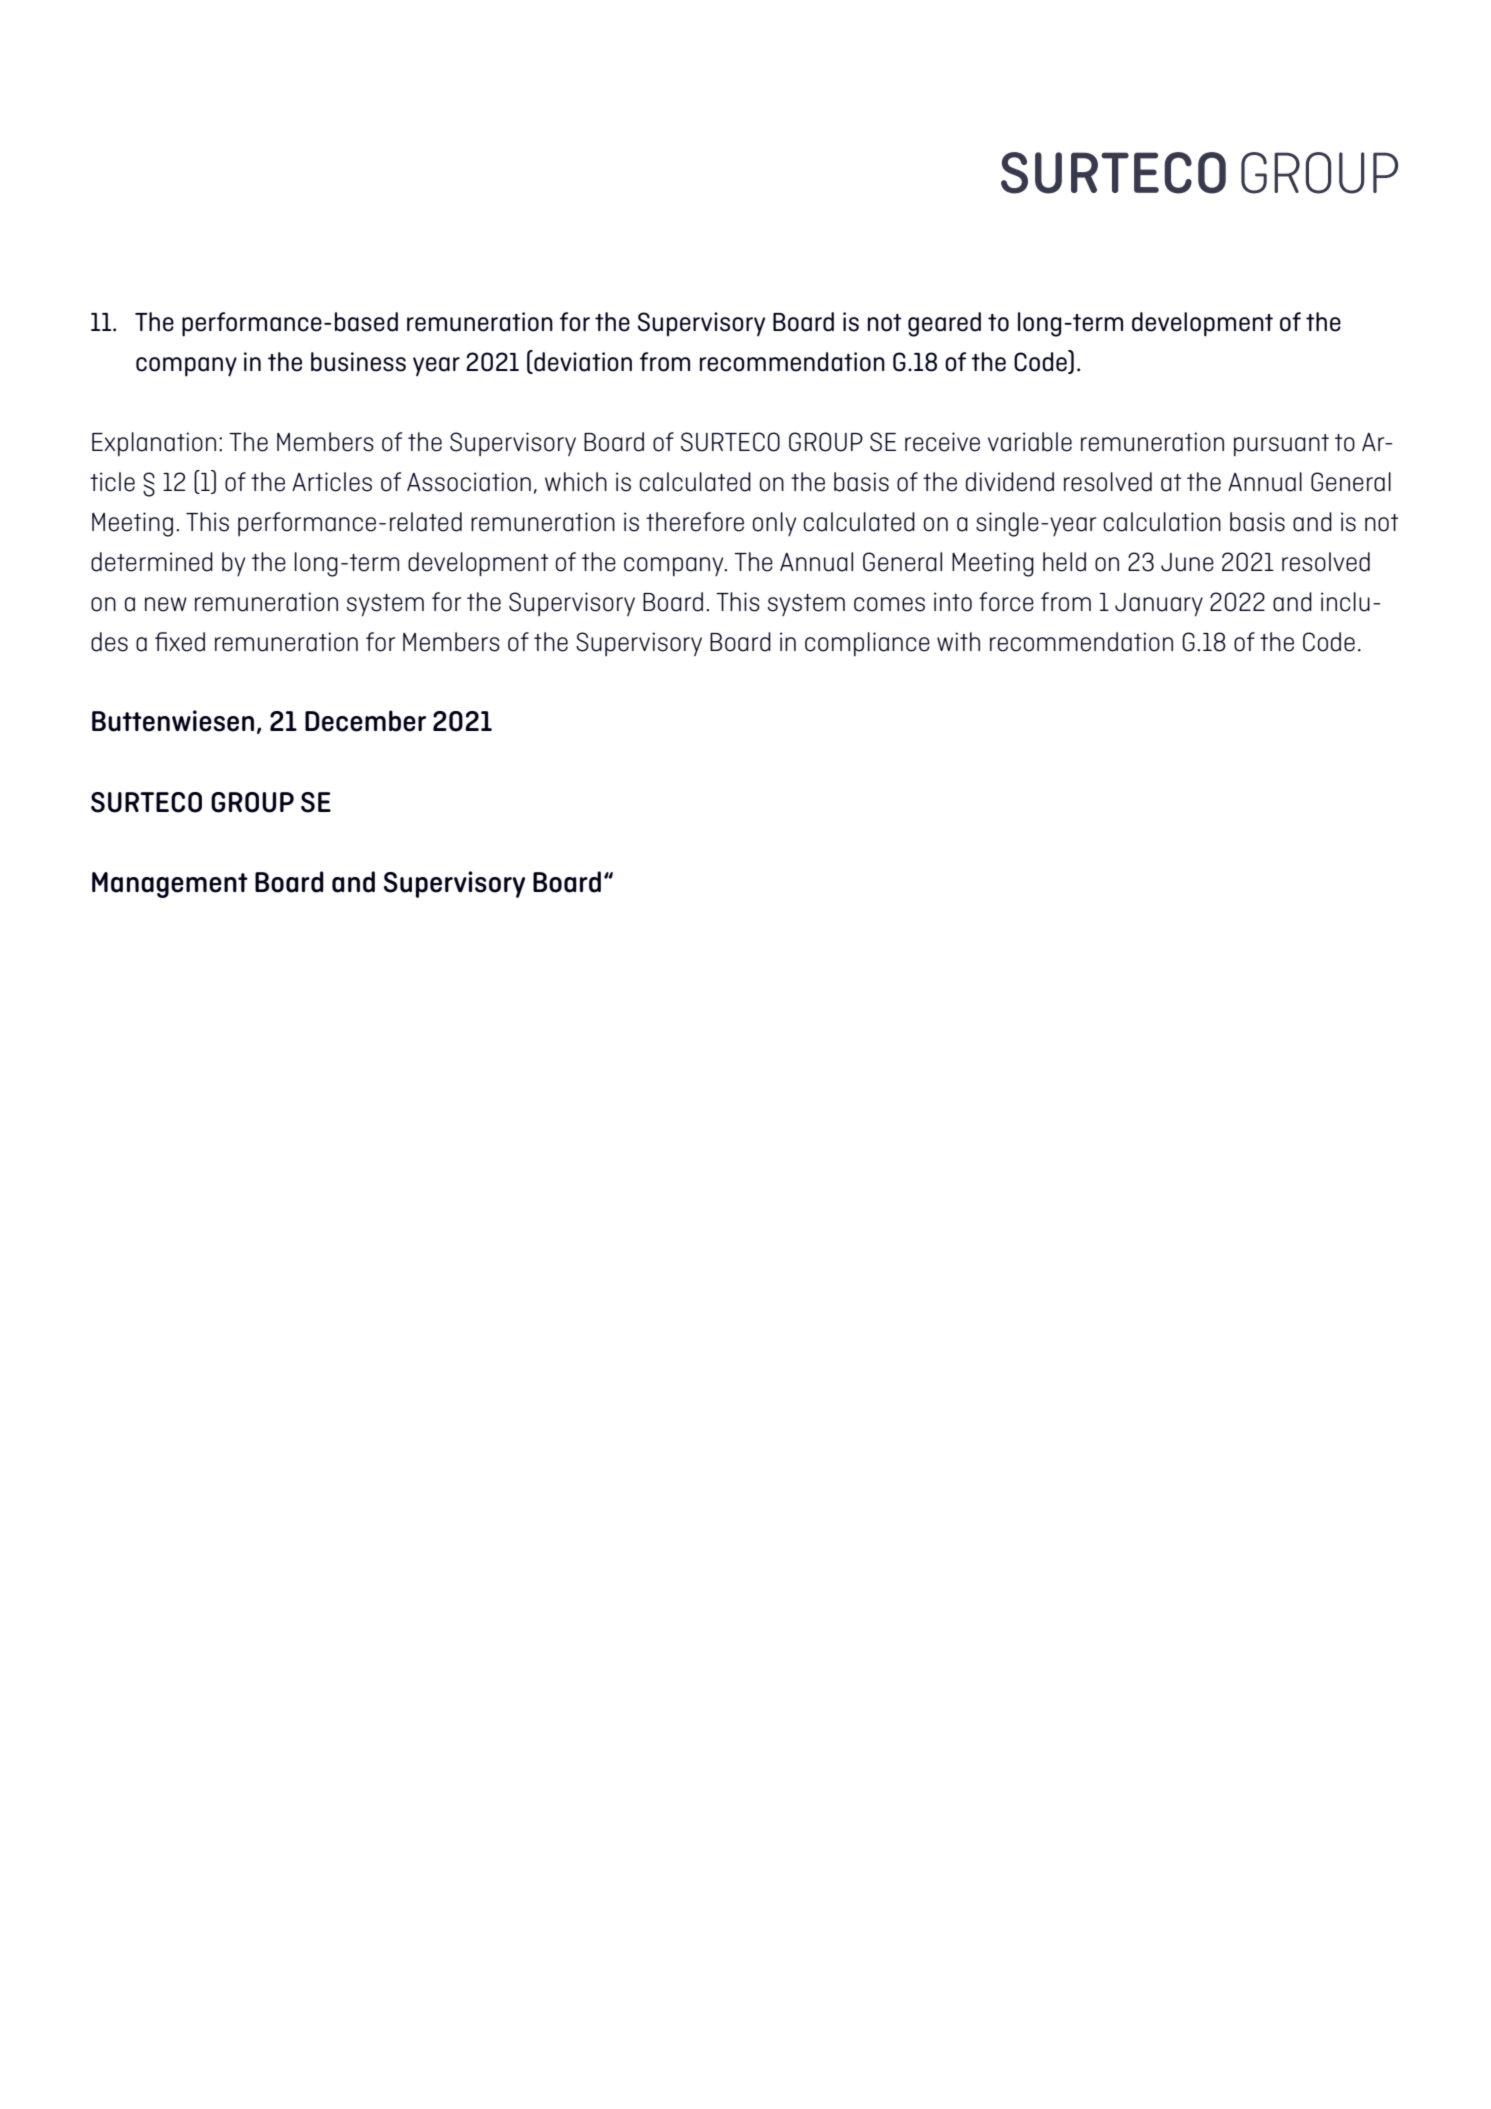  Describe the element at coordinates (1162, 522) in the screenshot. I see `calculation` at that location.
